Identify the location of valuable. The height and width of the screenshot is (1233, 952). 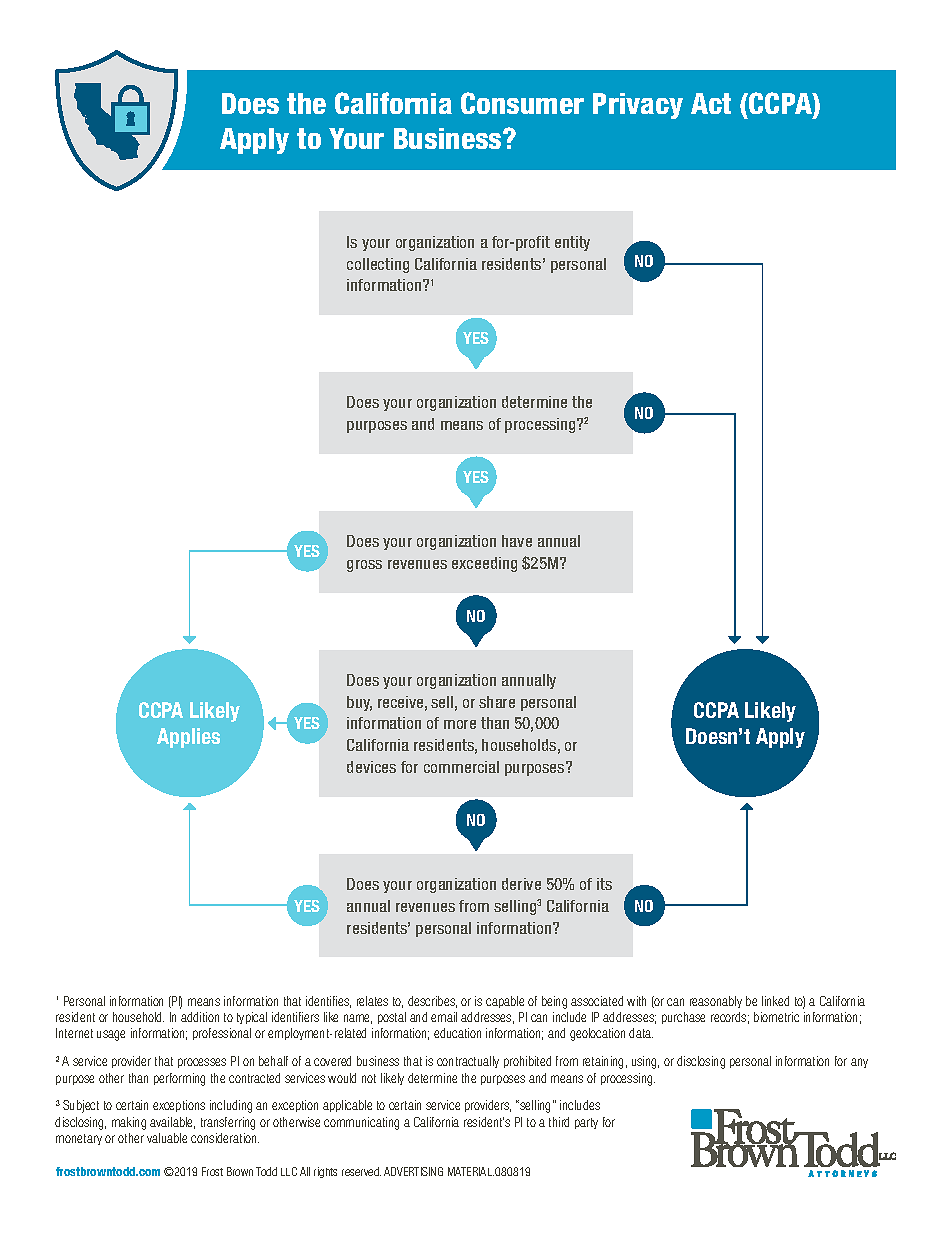
(167, 1138).
